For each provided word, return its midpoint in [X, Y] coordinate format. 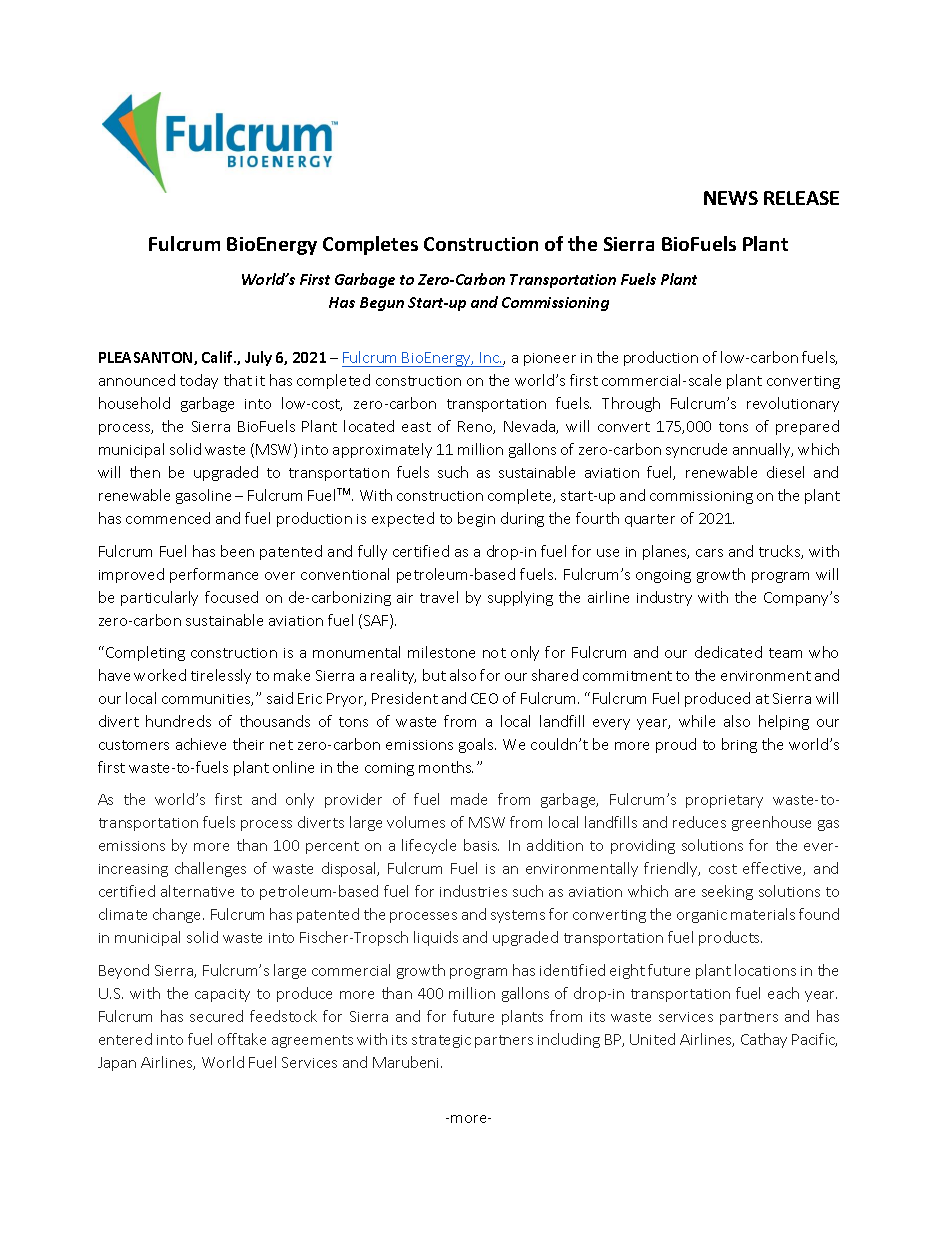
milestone [441, 652]
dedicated [728, 652]
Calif [219, 357]
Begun [382, 304]
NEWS [731, 198]
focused [231, 597]
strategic [441, 1041]
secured [216, 1016]
